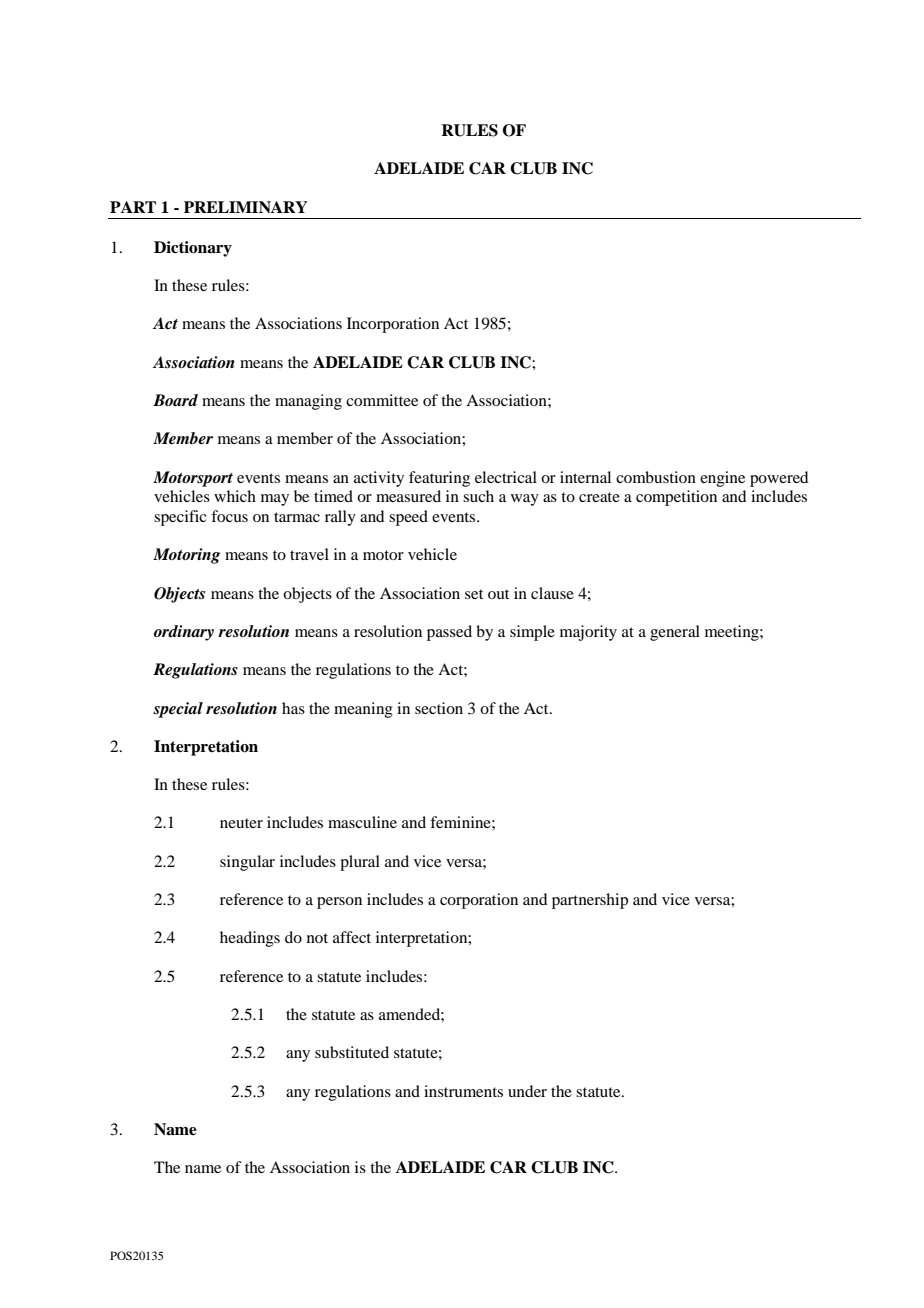 This screenshot has height=1308, width=924. Describe the element at coordinates (722, 479) in the screenshot. I see `engine` at that location.
